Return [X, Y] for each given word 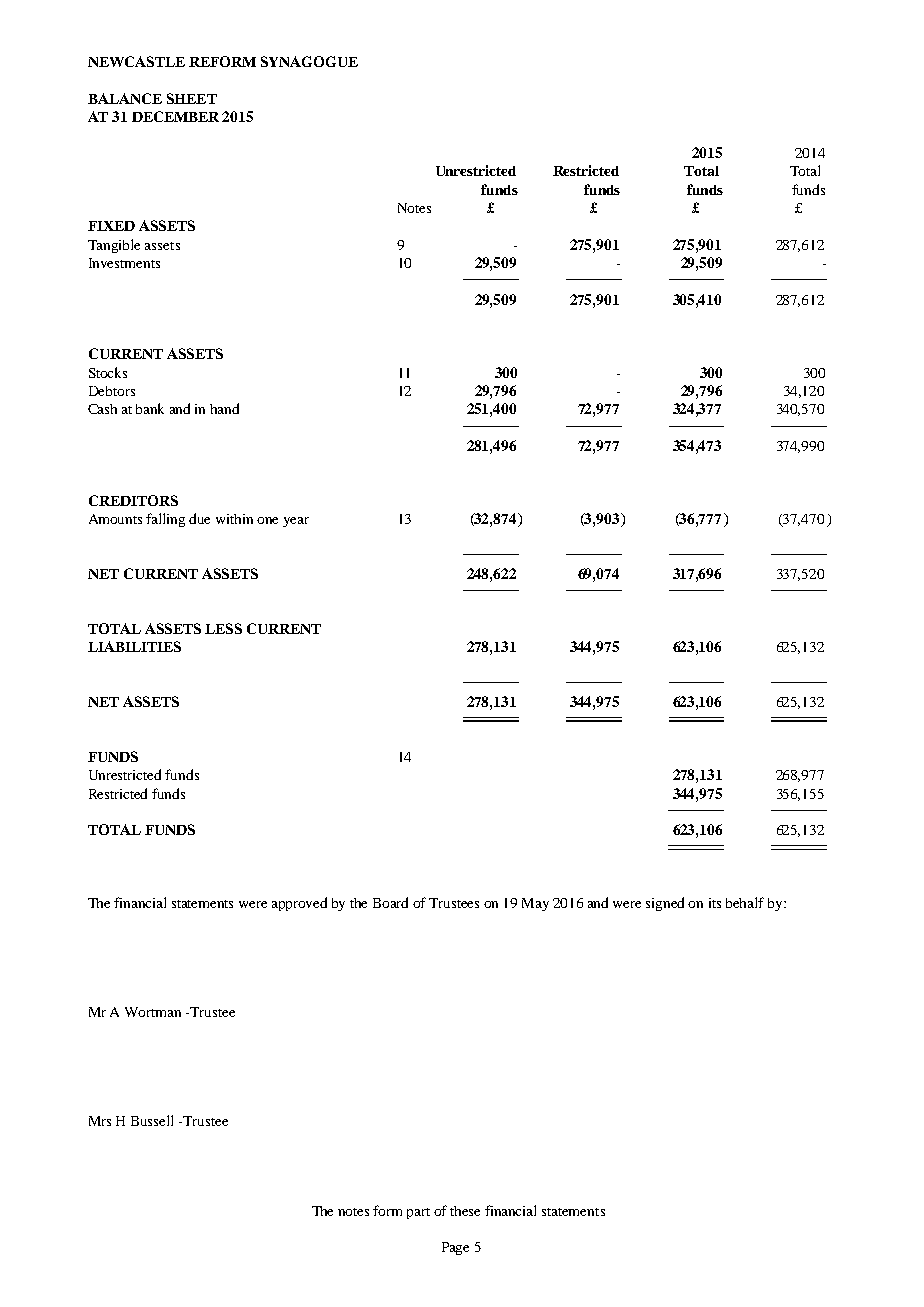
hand [224, 408]
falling [165, 520]
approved [299, 904]
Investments [124, 263]
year [296, 522]
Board [390, 902]
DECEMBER [175, 116]
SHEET [192, 98]
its [715, 903]
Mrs [100, 1121]
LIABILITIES [134, 646]
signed [665, 904]
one [267, 520]
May [535, 904]
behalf [745, 902]
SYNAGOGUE [309, 61]
